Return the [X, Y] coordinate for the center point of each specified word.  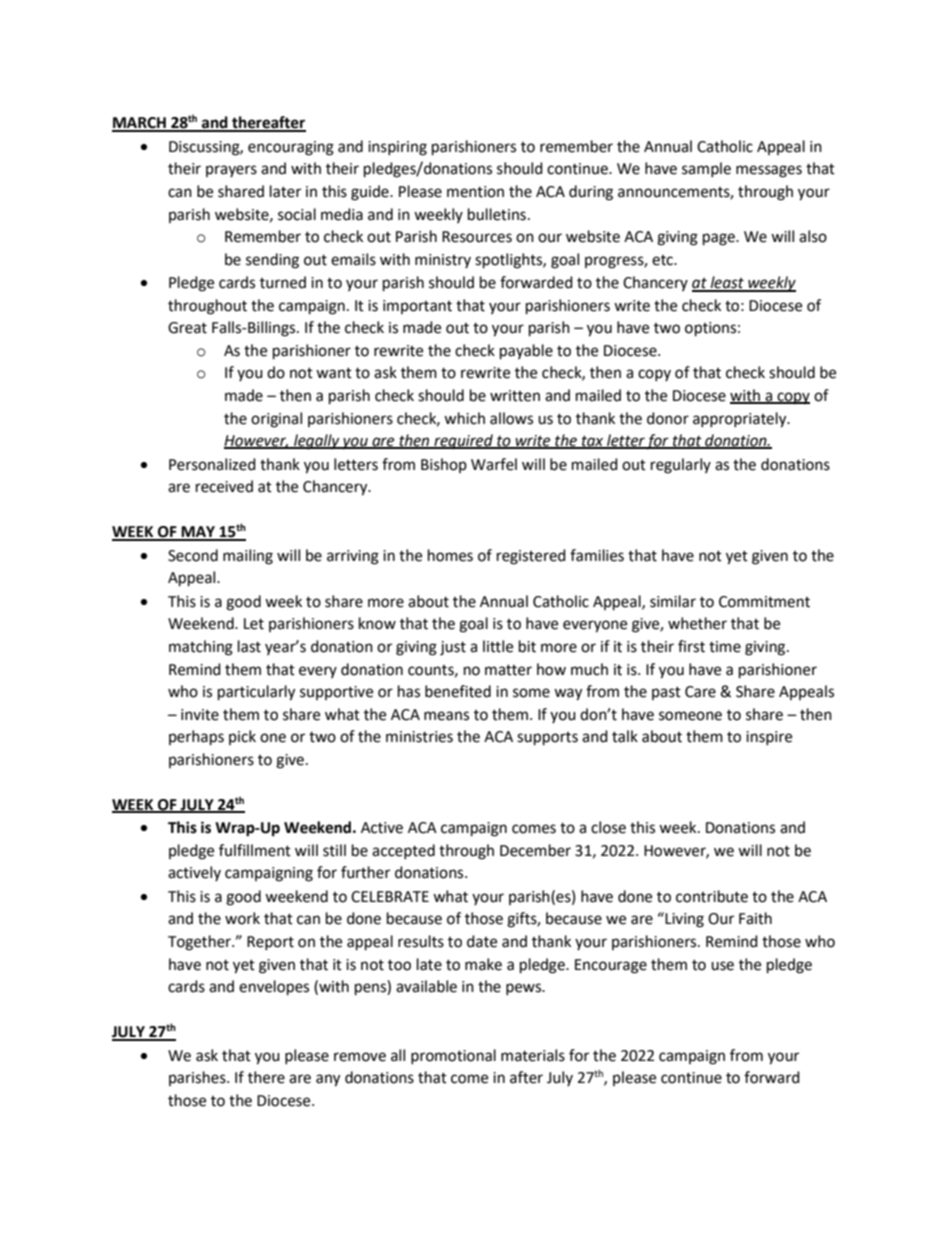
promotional [453, 1056]
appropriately [741, 420]
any [328, 1080]
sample [706, 169]
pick [242, 737]
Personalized [212, 464]
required [463, 442]
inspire [769, 738]
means [446, 716]
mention [475, 192]
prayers [231, 171]
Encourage [611, 966]
